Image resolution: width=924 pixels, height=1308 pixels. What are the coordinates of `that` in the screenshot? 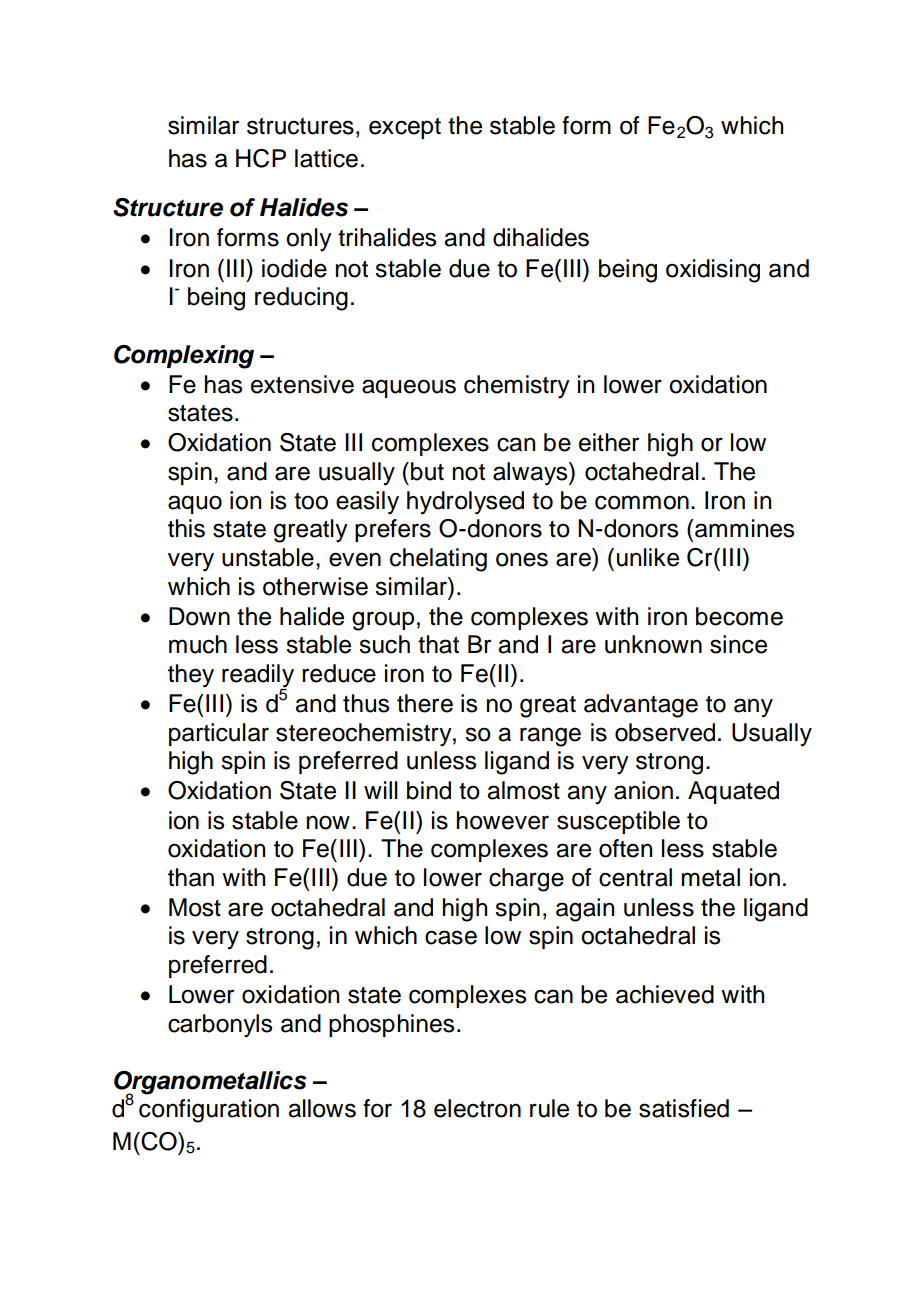 It's located at (438, 644).
